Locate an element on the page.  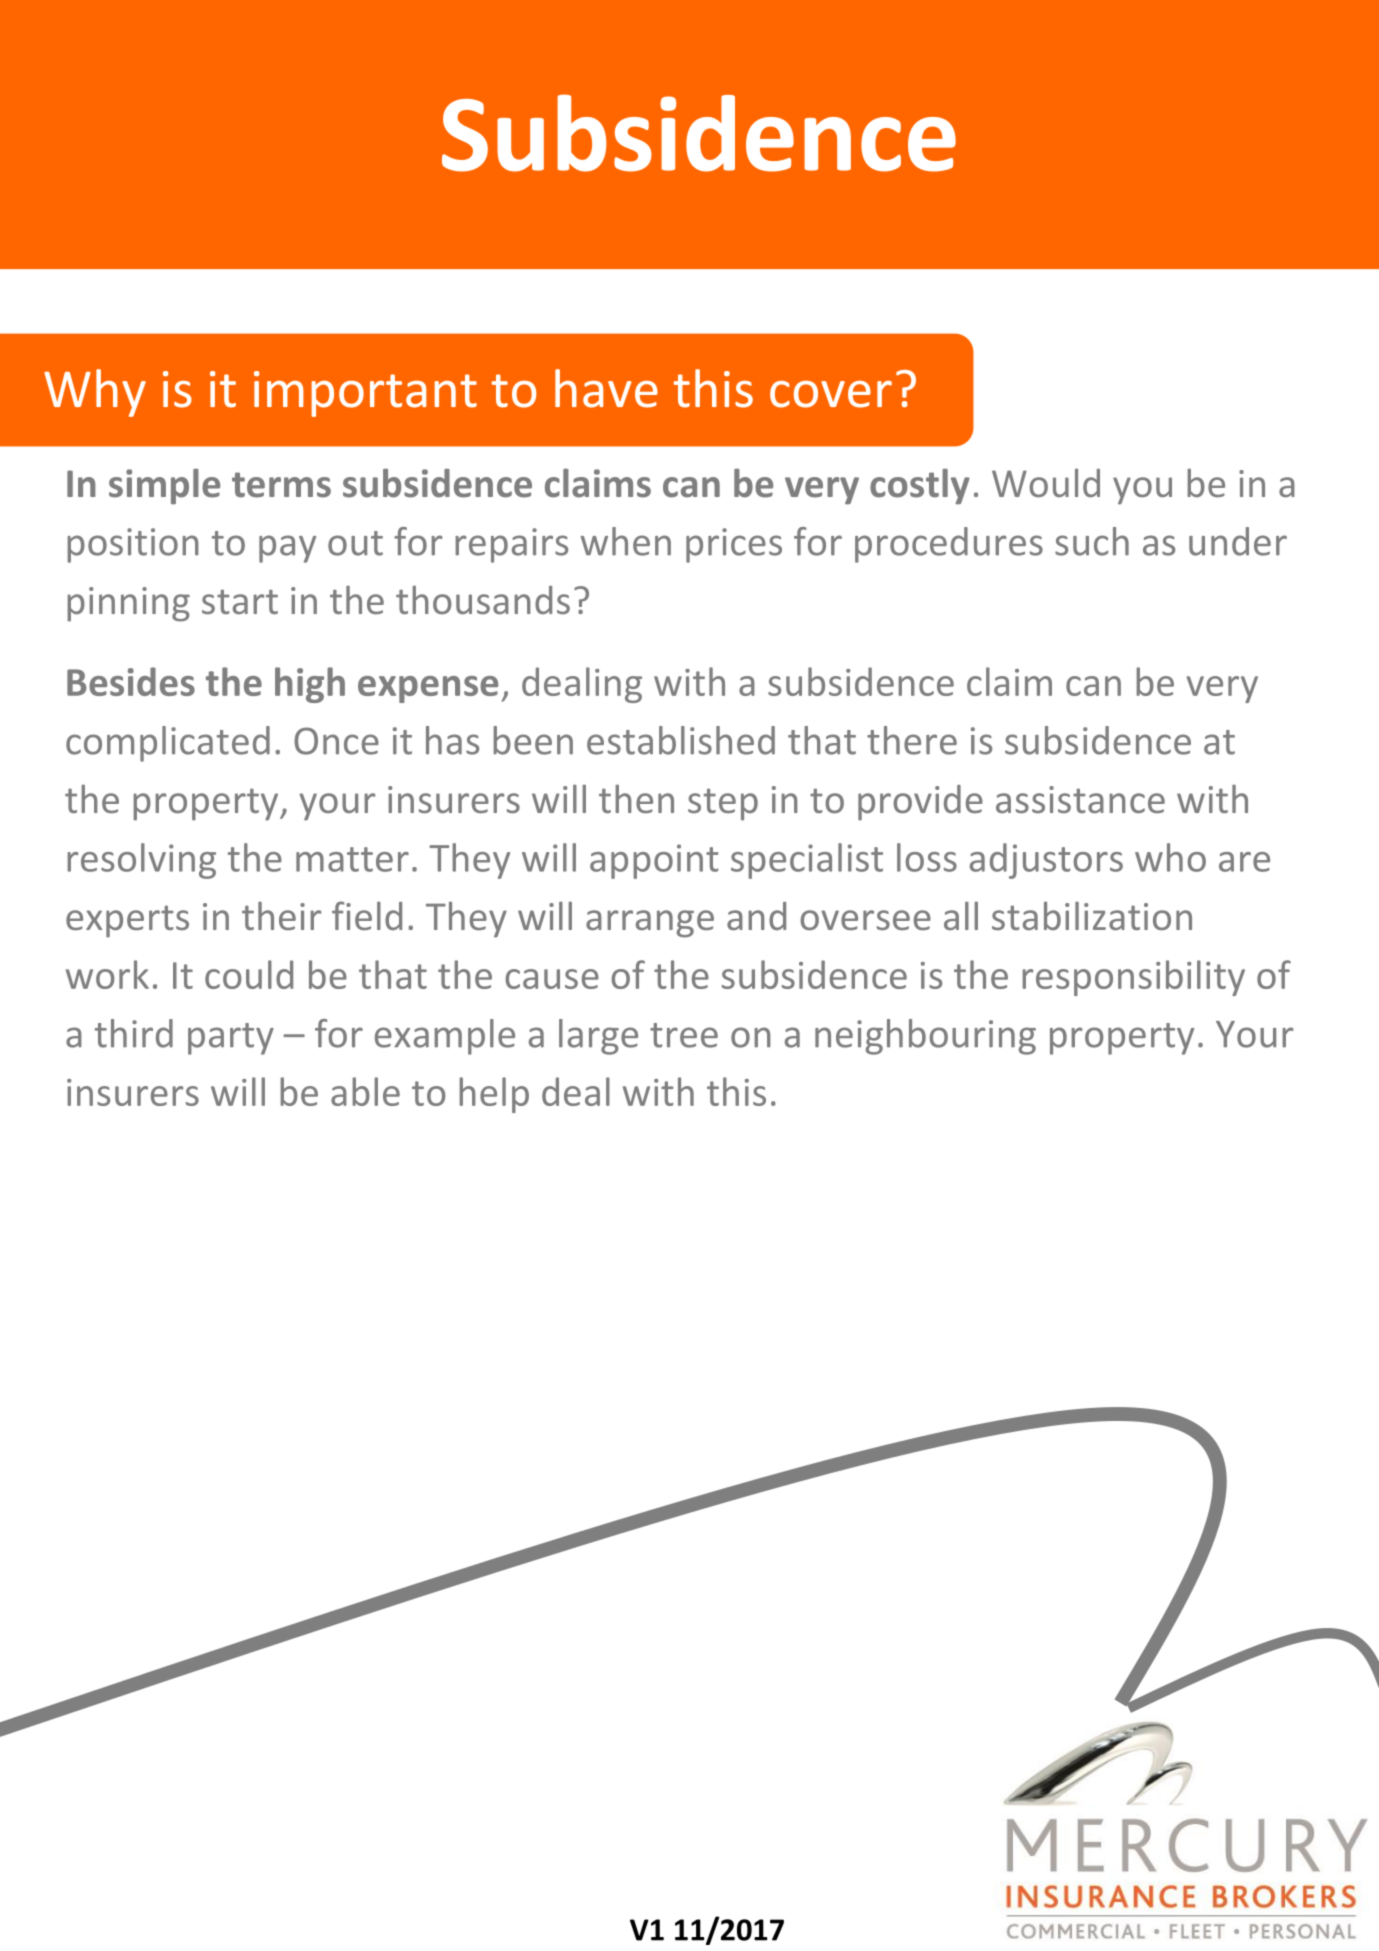
have is located at coordinates (606, 388).
